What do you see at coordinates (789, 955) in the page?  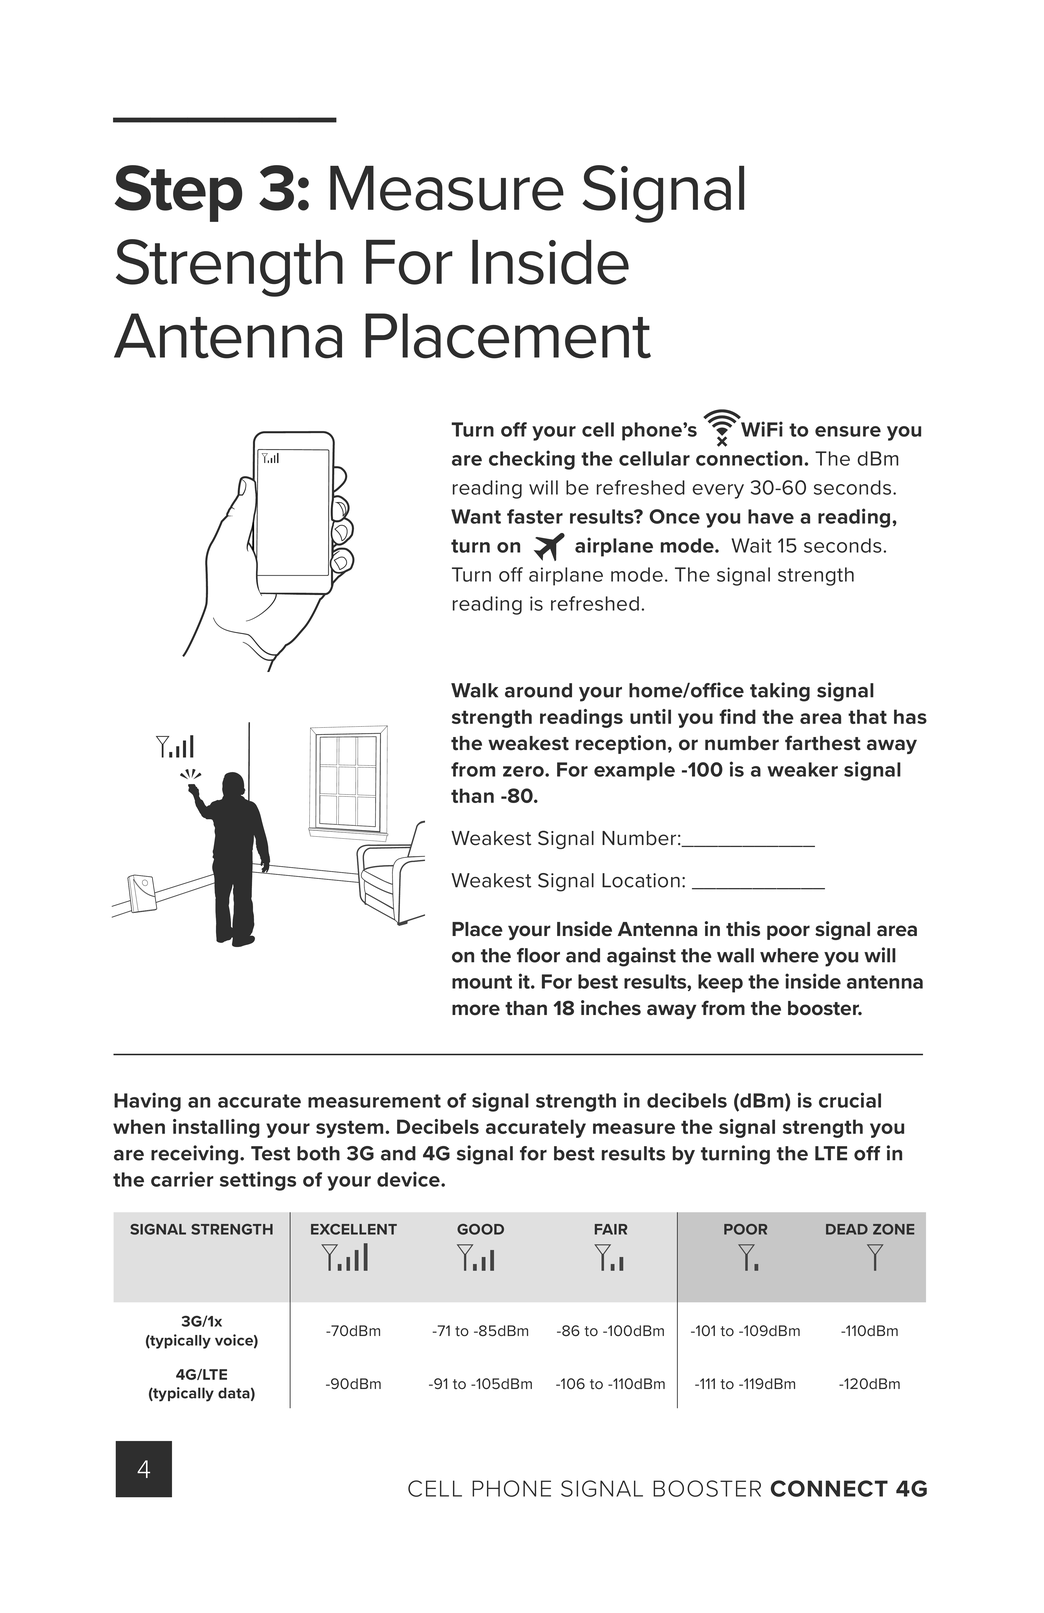 I see `where` at bounding box center [789, 955].
